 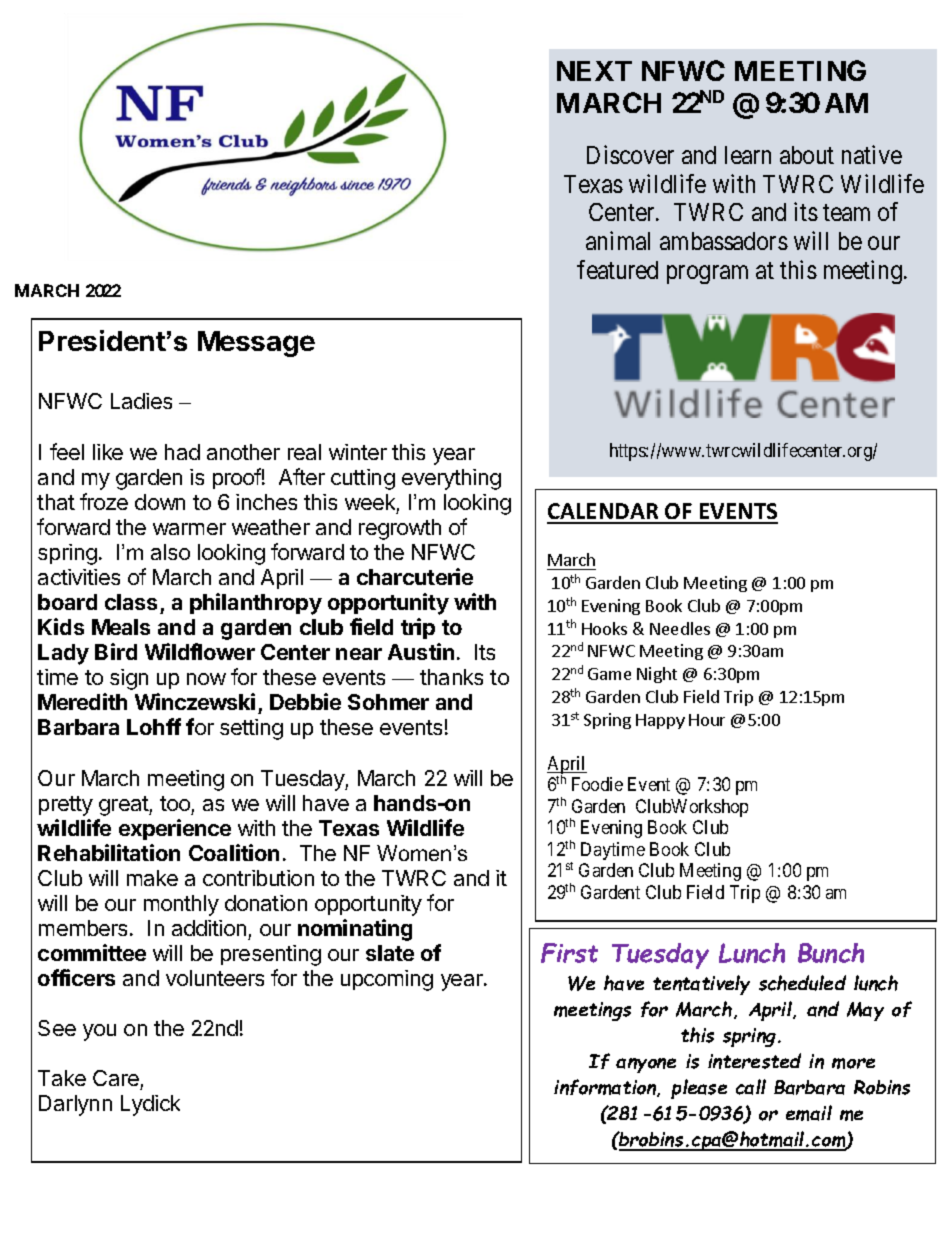 I want to click on Message, so click(x=256, y=344).
